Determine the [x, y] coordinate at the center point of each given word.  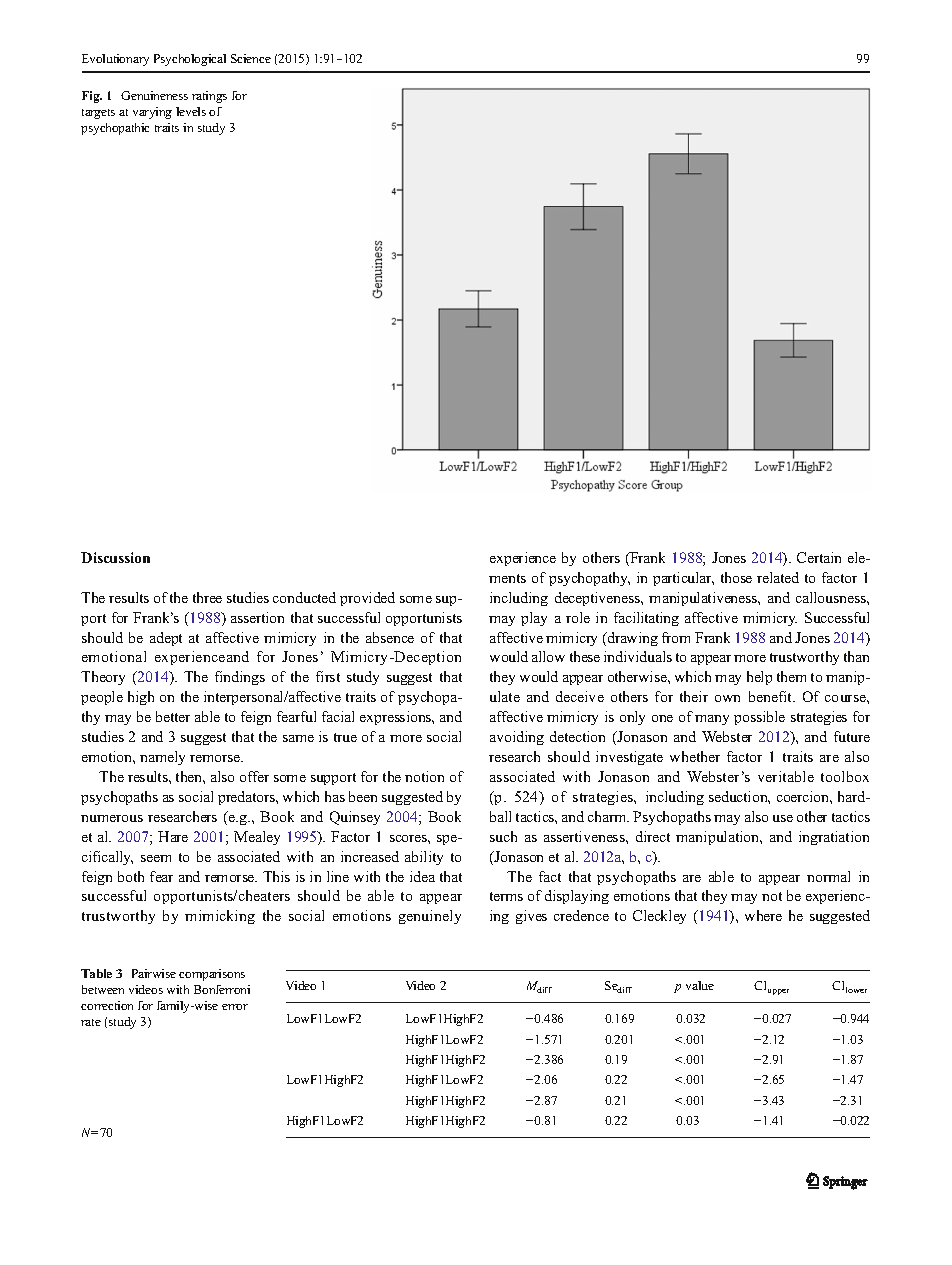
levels [191, 111]
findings [240, 678]
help [759, 678]
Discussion [115, 557]
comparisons [212, 975]
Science [251, 58]
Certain [819, 557]
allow [548, 656]
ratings [209, 97]
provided [367, 599]
